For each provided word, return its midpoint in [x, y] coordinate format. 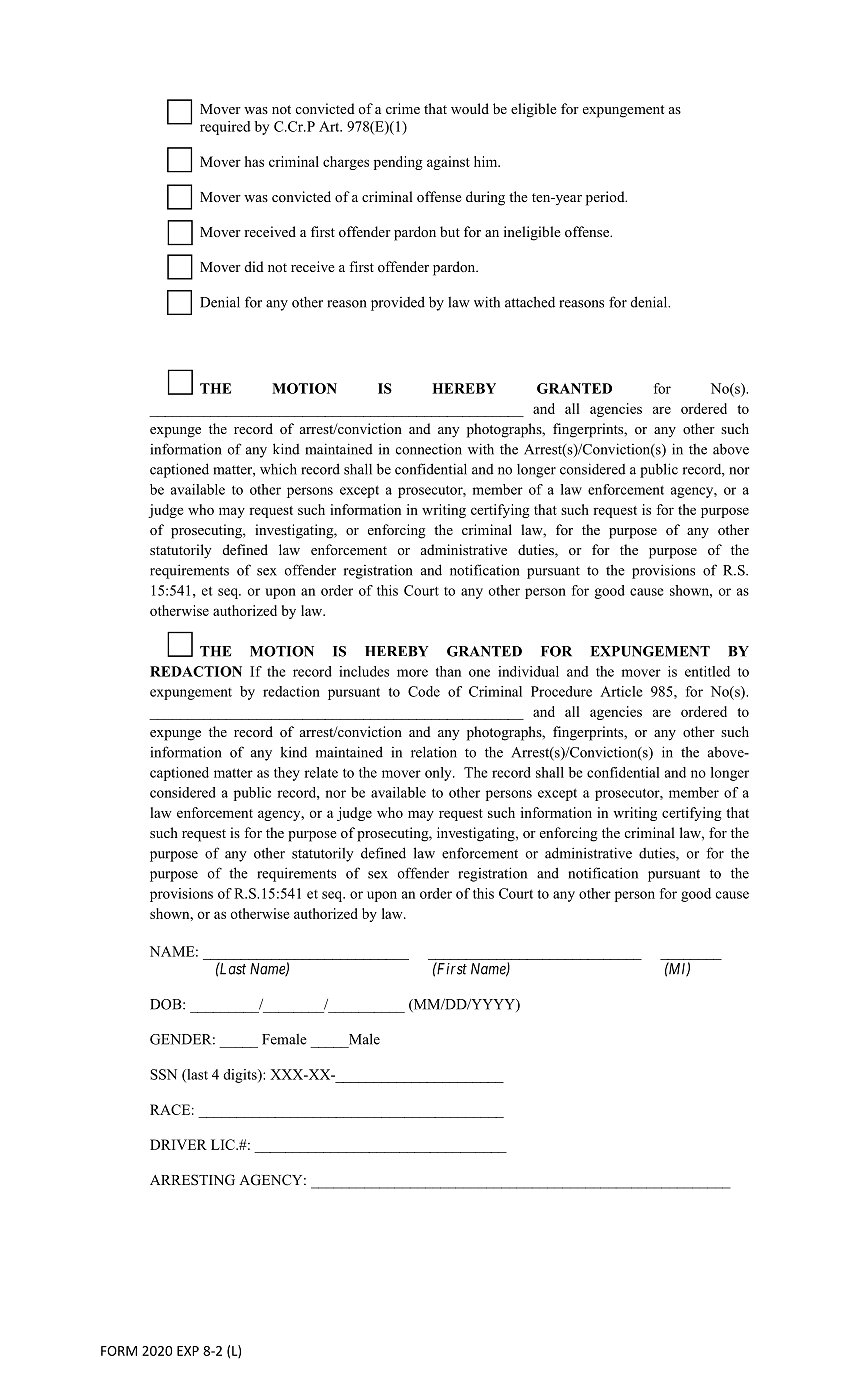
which [278, 469]
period [606, 198]
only [439, 774]
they [287, 774]
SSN [163, 1074]
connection [429, 449]
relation [434, 752]
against [448, 163]
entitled [707, 671]
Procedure [561, 691]
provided [398, 303]
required [225, 128]
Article [621, 691]
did [254, 266]
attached [530, 302]
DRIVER [178, 1144]
